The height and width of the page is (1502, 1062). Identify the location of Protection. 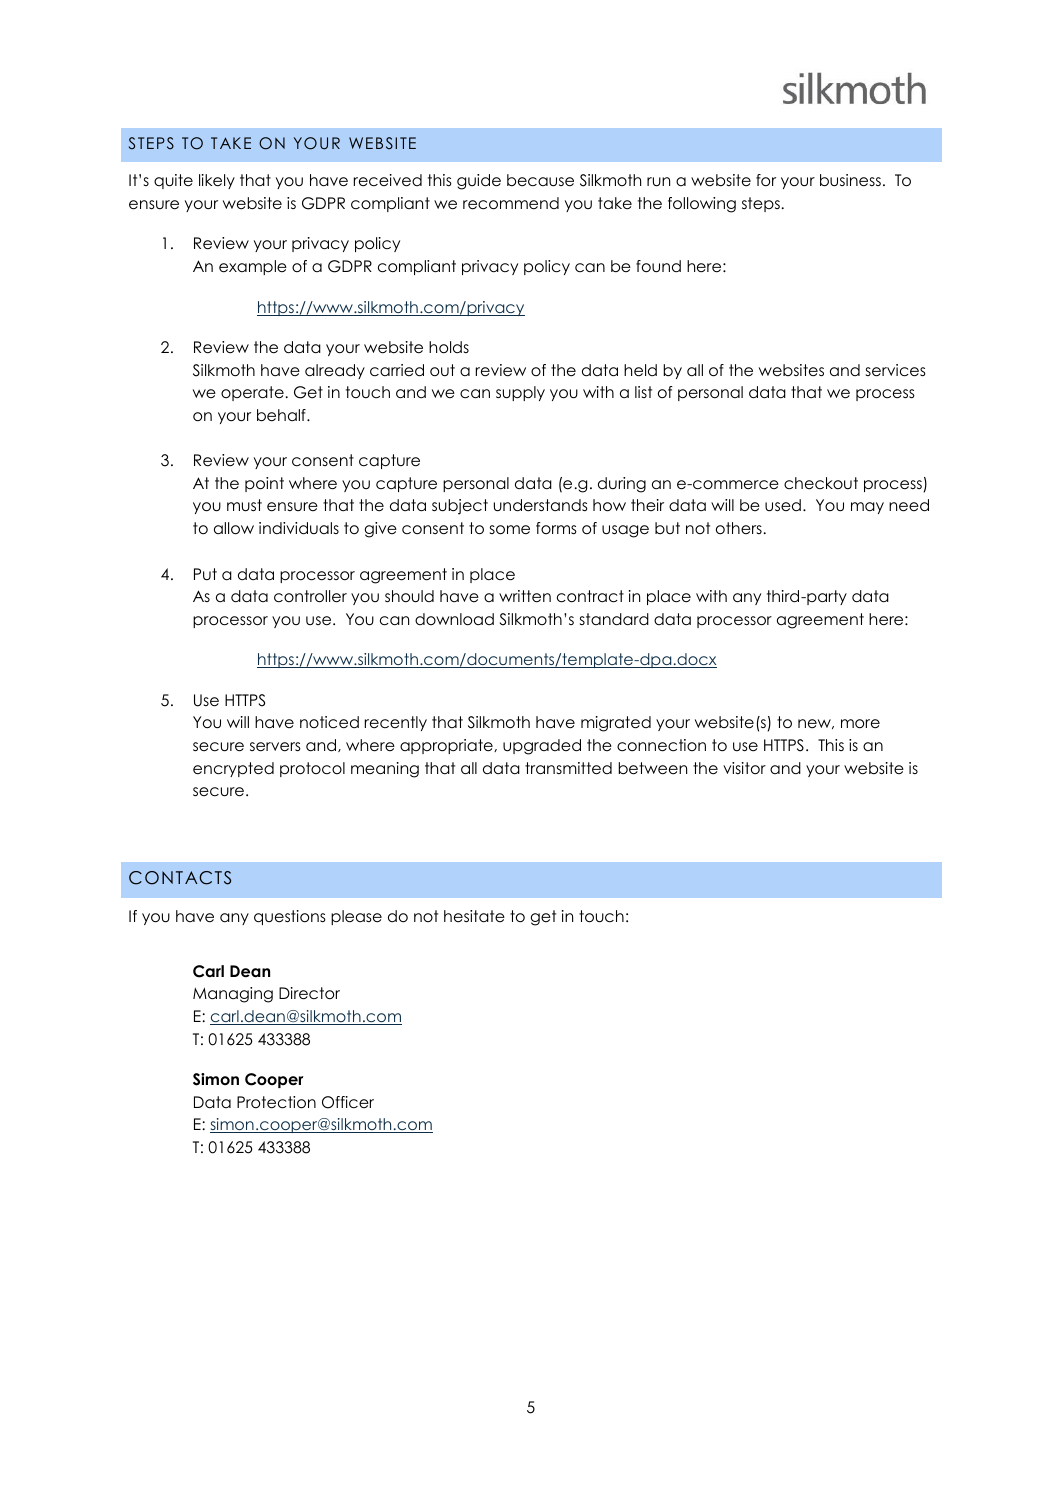
(276, 1102).
